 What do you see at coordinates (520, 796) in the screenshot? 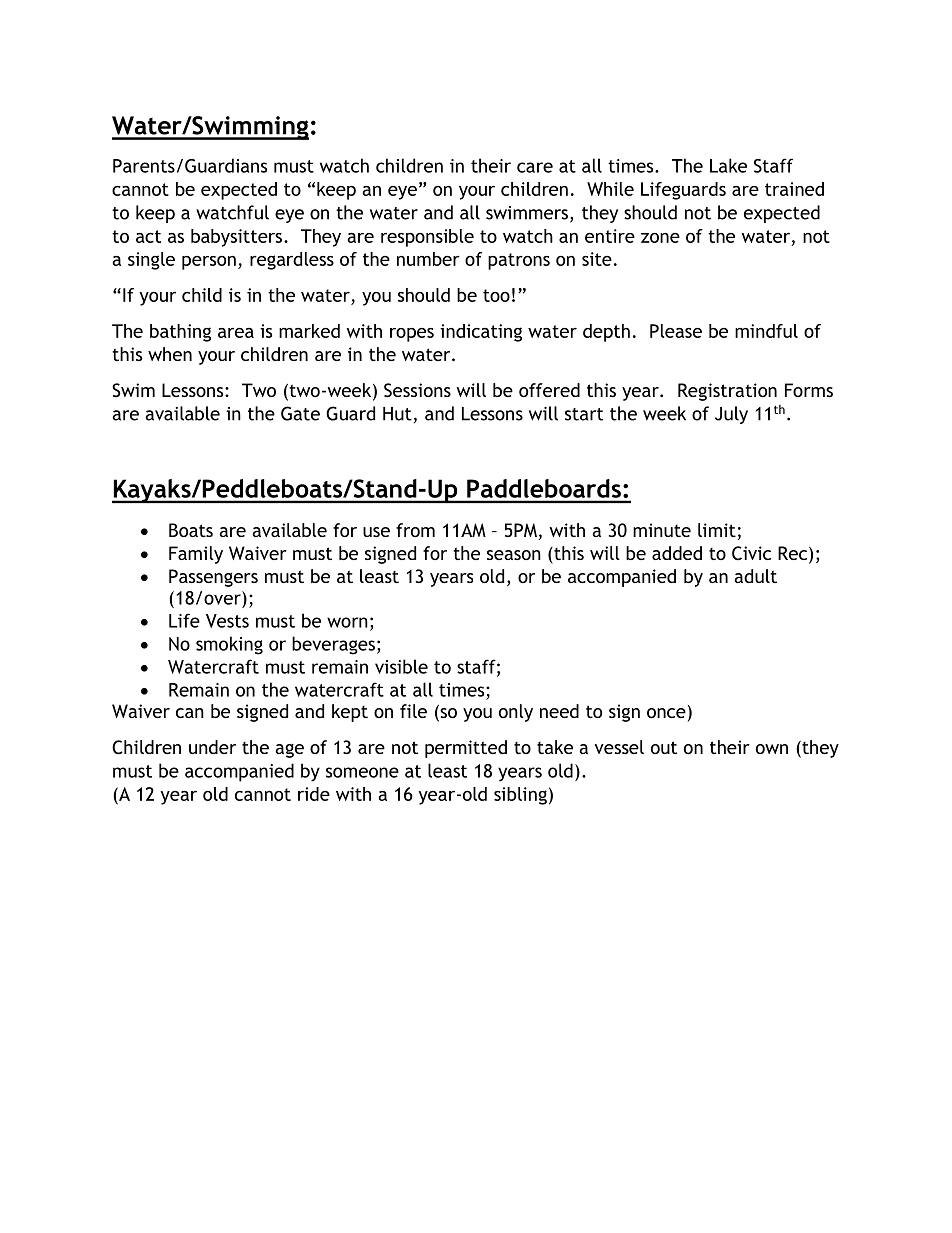
I see `sibling` at bounding box center [520, 796].
